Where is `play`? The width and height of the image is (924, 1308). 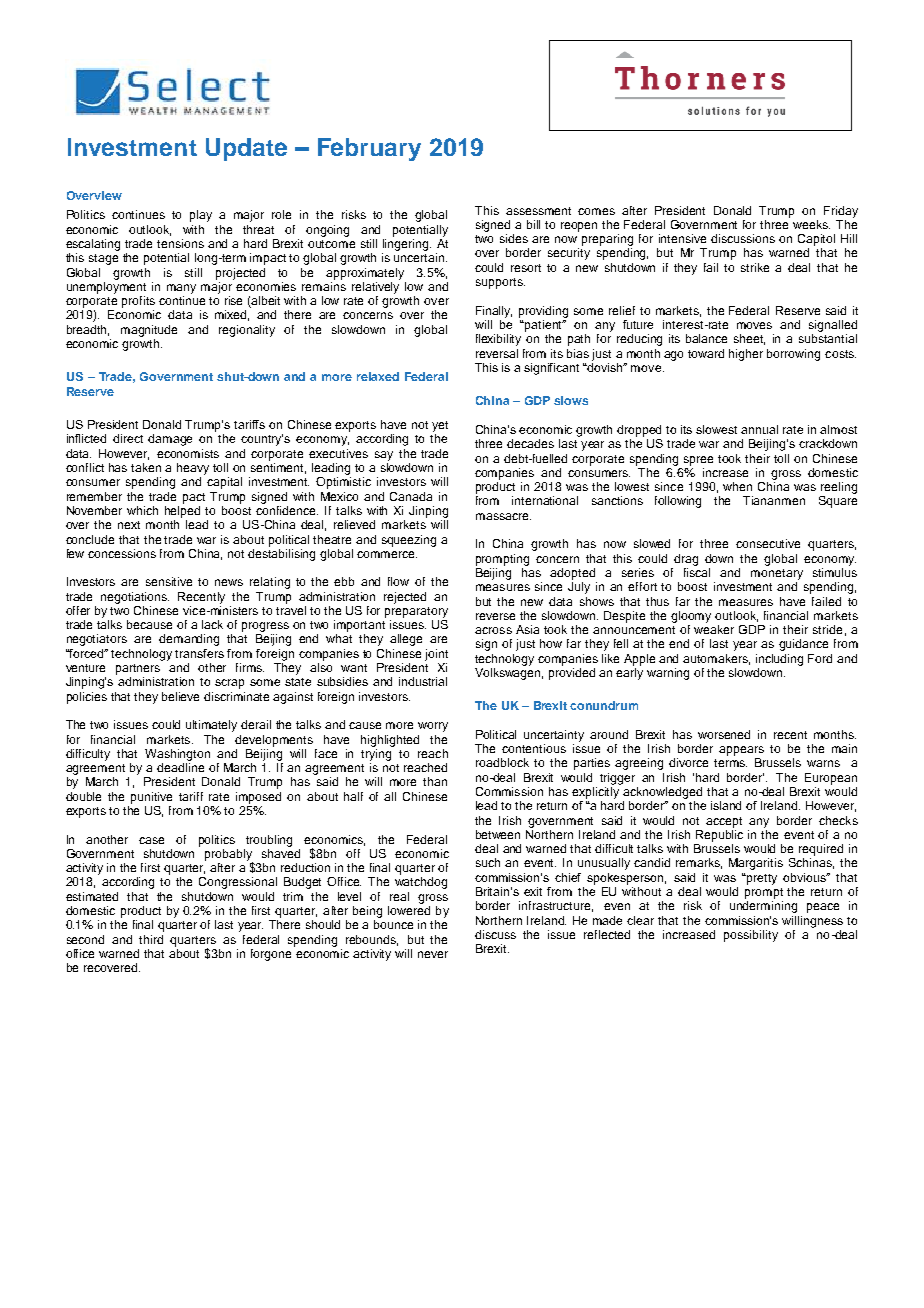 play is located at coordinates (201, 216).
